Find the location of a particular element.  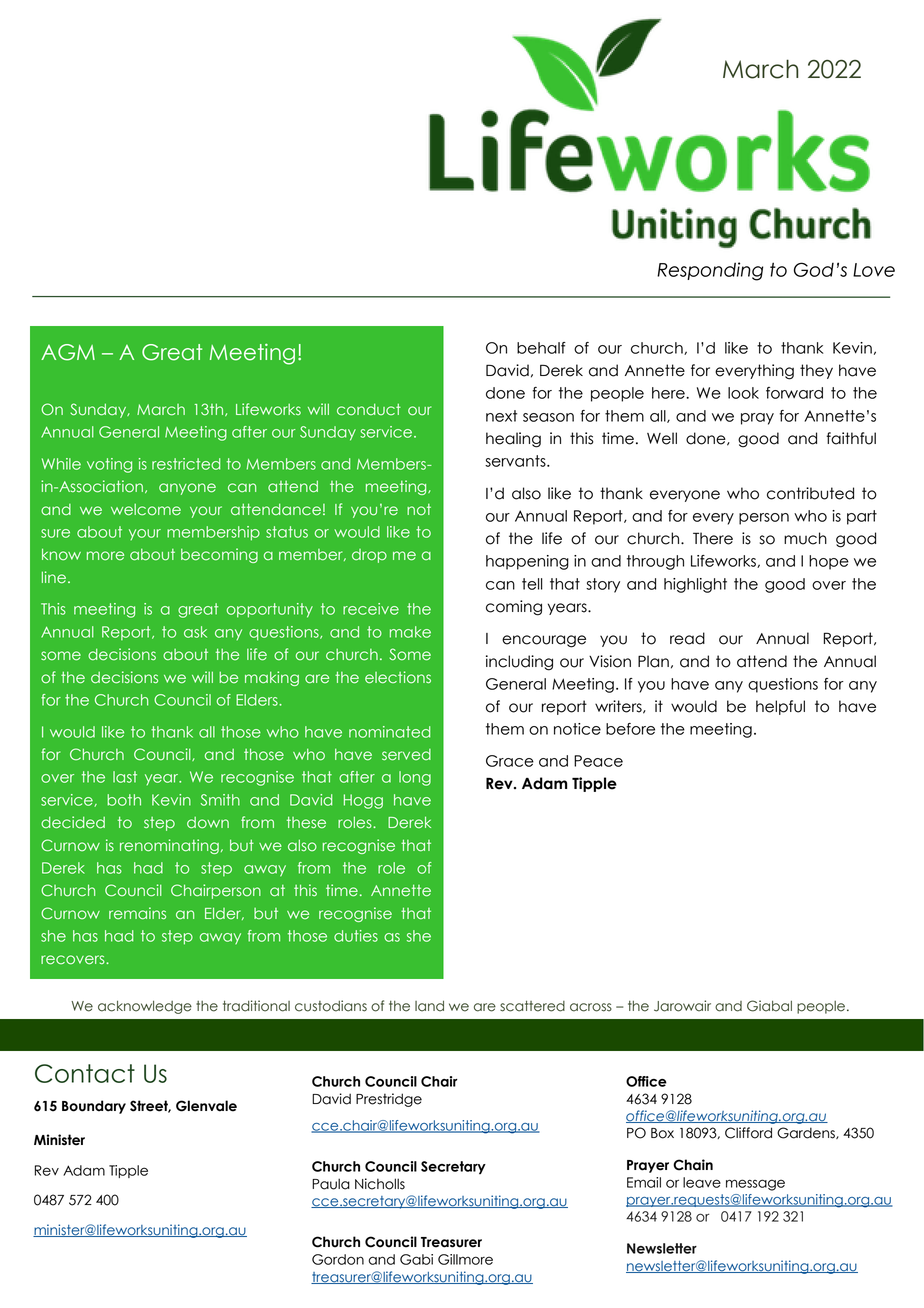

highlight is located at coordinates (695, 585).
